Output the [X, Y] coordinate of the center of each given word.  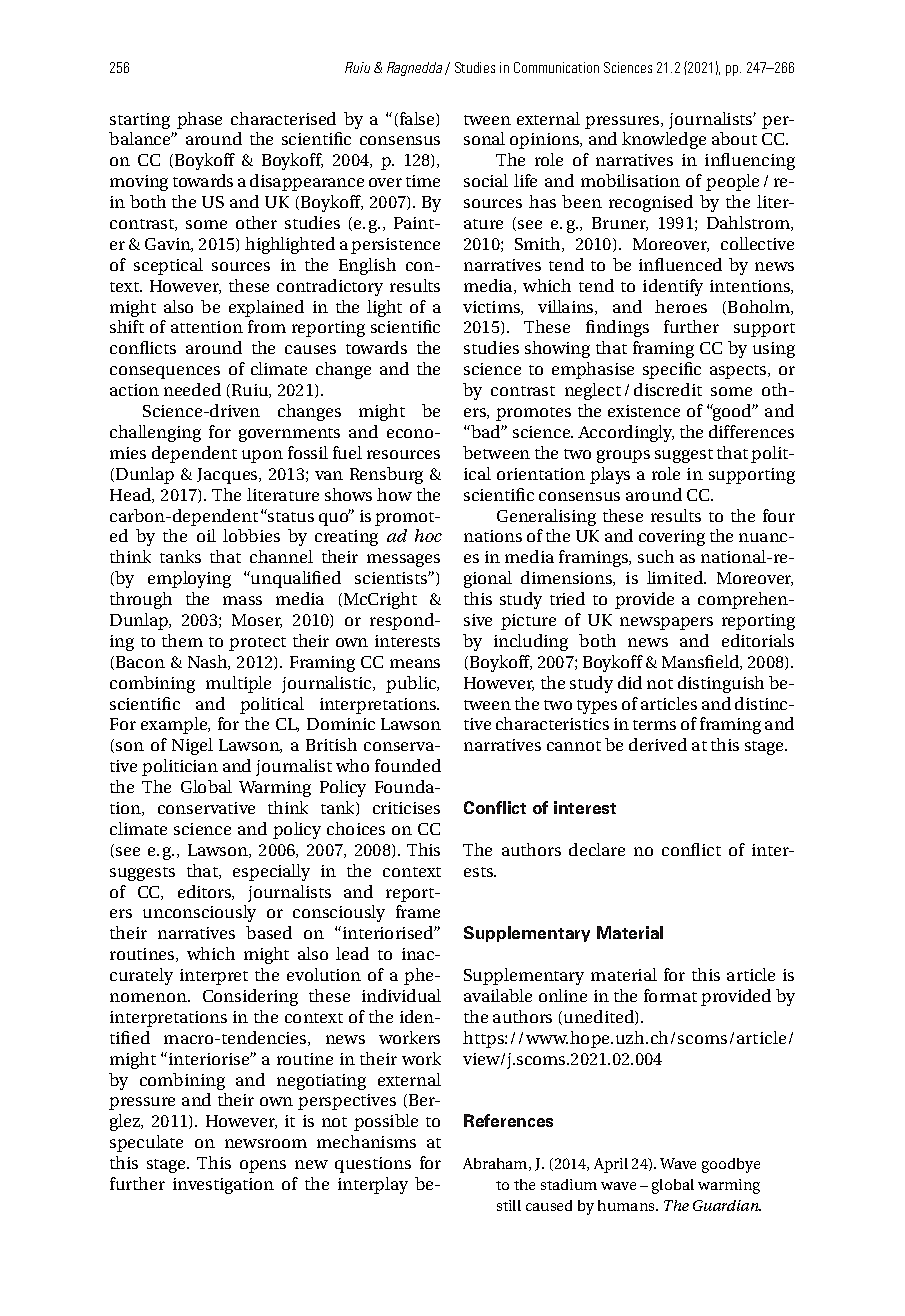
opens [263, 1166]
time [423, 181]
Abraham [496, 1164]
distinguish [721, 684]
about [734, 138]
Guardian [727, 1205]
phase [199, 120]
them [182, 640]
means [415, 663]
